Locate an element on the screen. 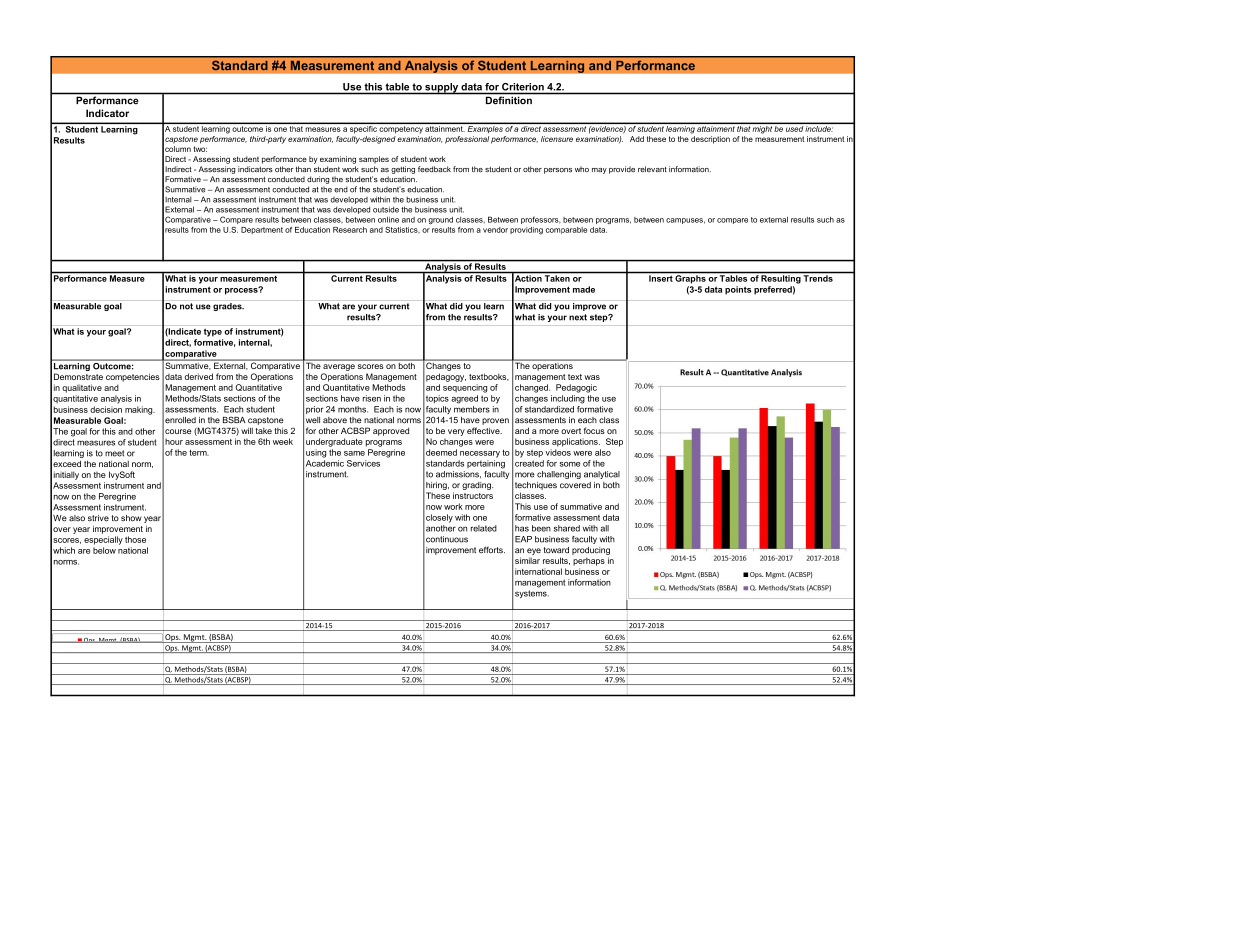 The image size is (1233, 952). points is located at coordinates (738, 290).
